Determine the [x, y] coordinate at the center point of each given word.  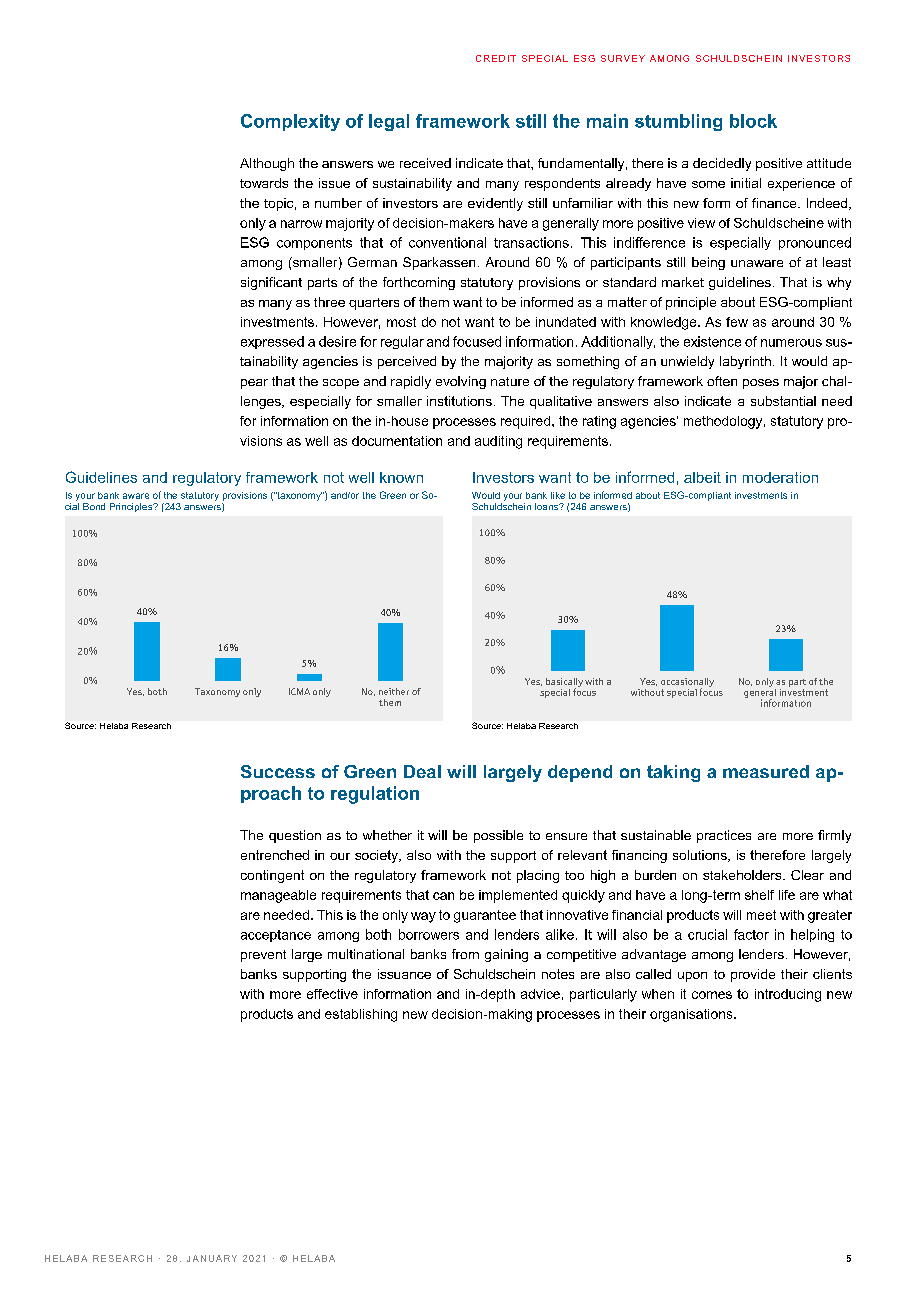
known [401, 477]
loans [547, 506]
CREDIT [496, 58]
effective [332, 994]
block [753, 121]
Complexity [290, 122]
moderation [780, 477]
